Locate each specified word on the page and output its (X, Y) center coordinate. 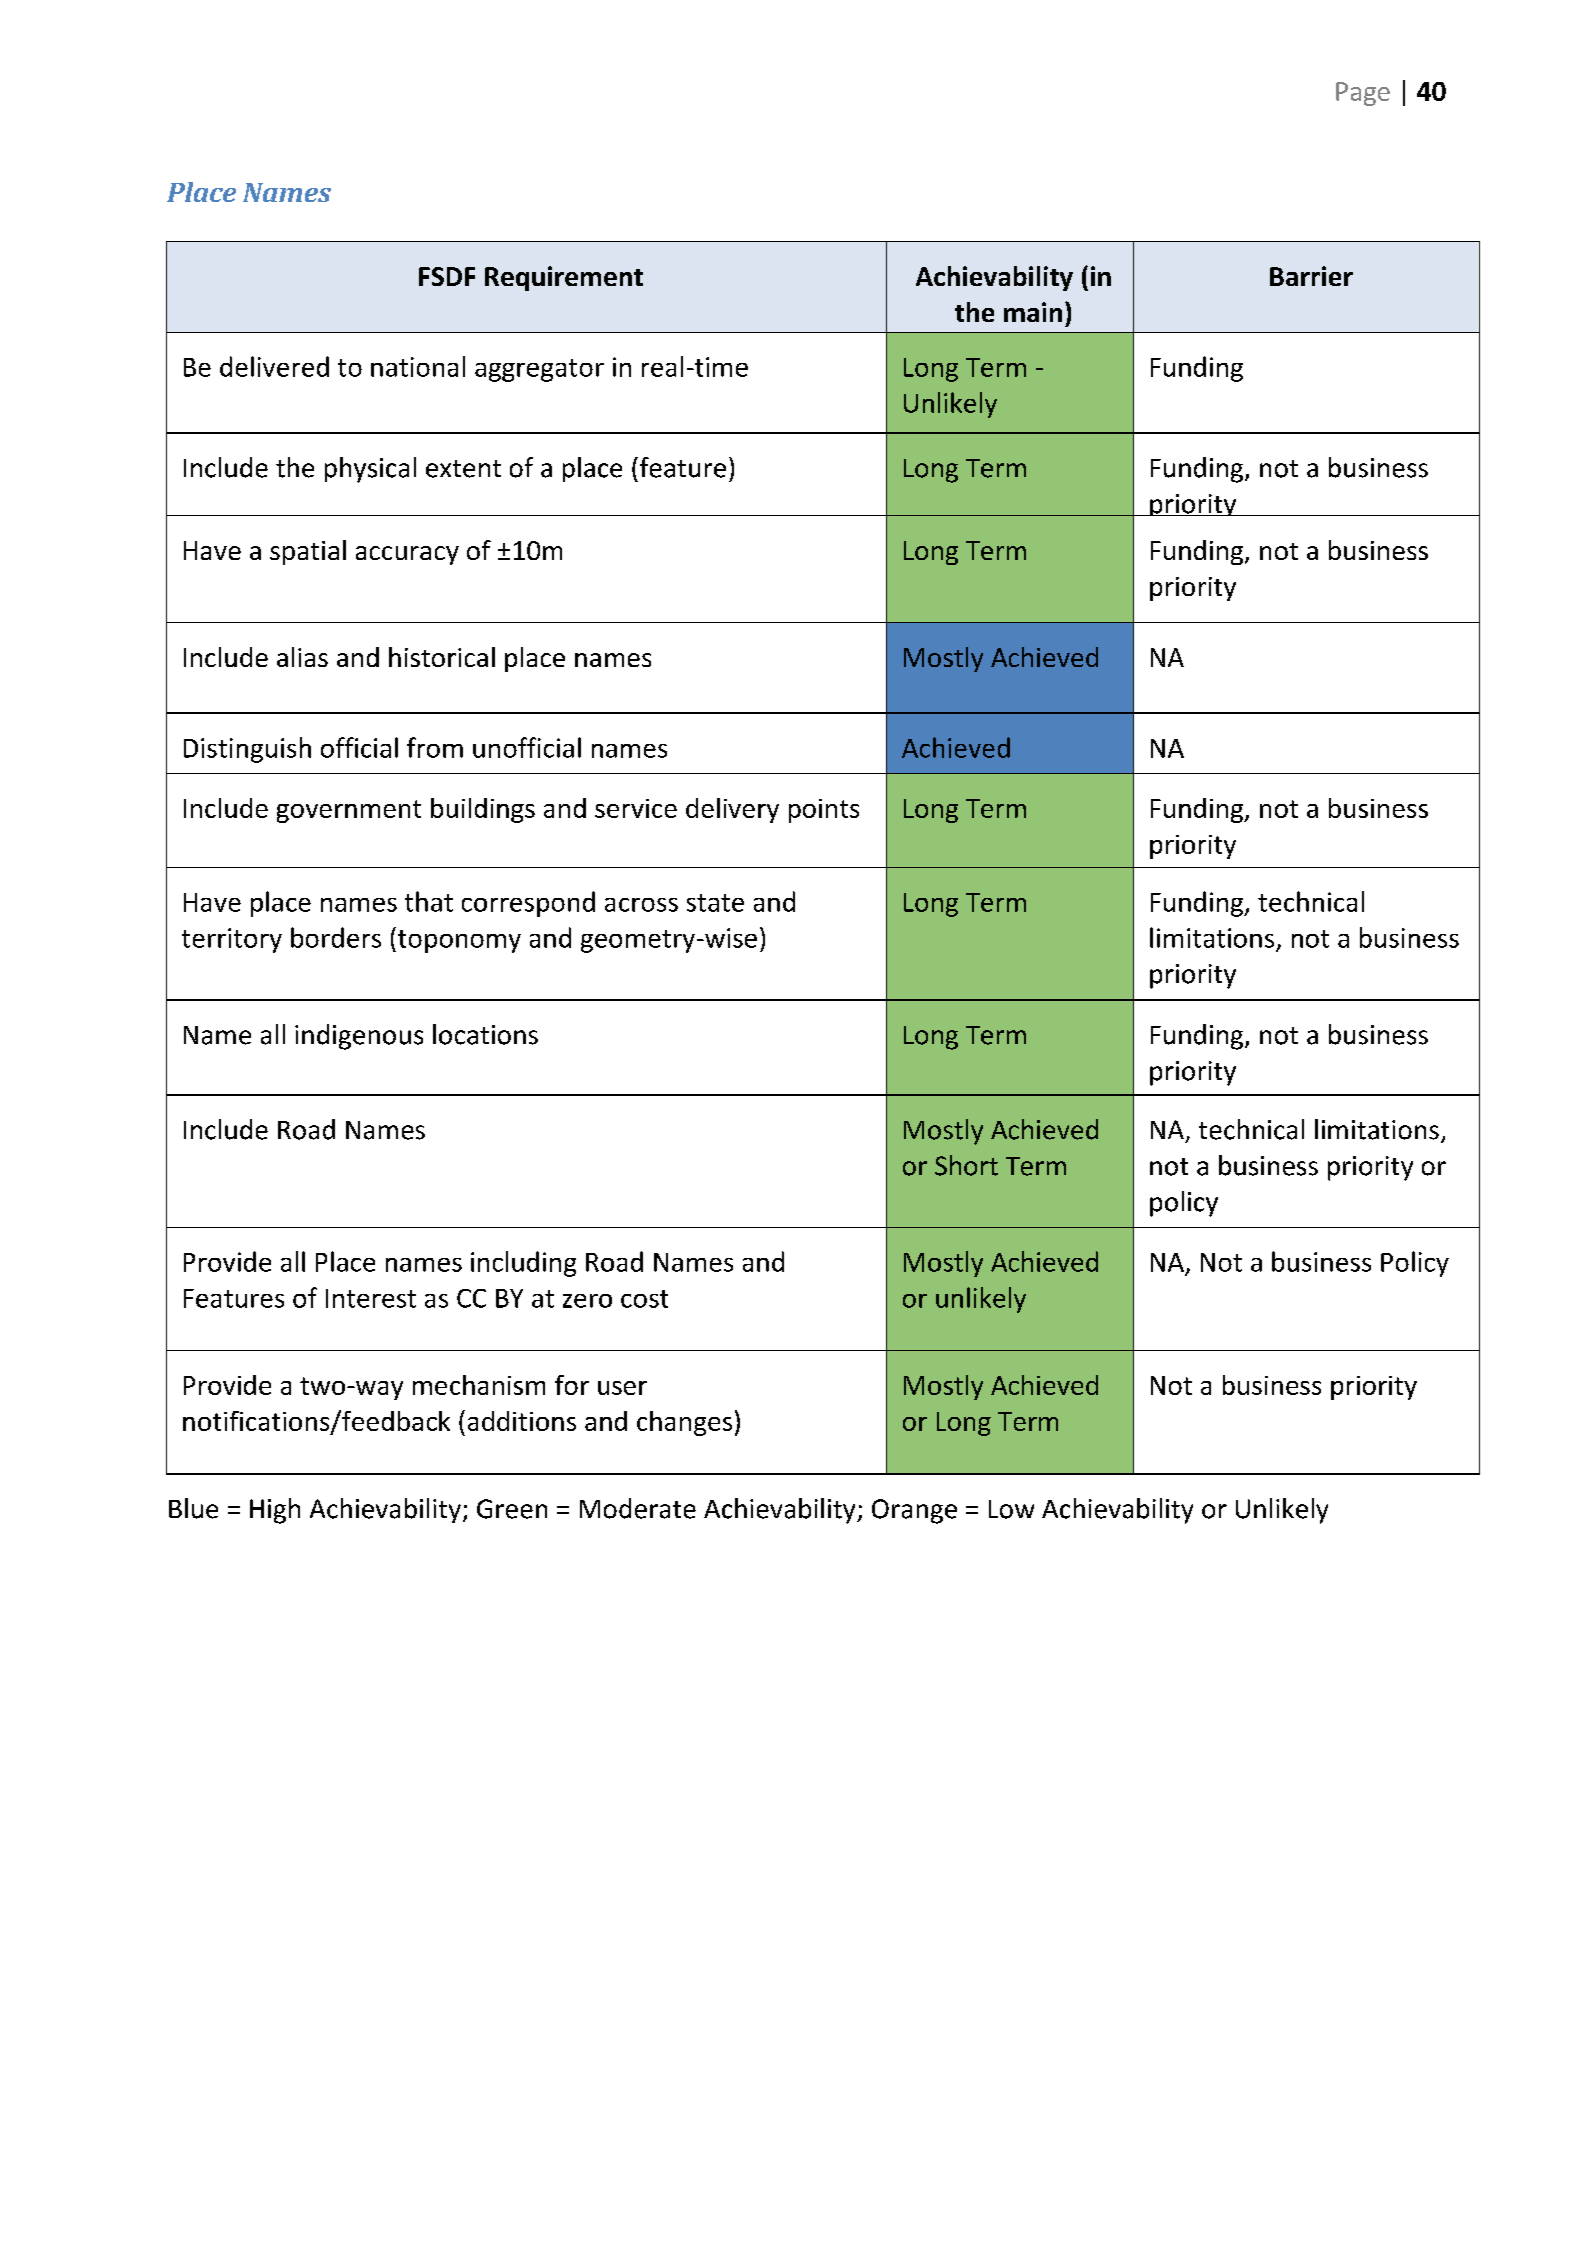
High (275, 1511)
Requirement (564, 278)
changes (684, 1423)
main (1033, 312)
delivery (732, 810)
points (824, 811)
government (349, 811)
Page (1363, 94)
